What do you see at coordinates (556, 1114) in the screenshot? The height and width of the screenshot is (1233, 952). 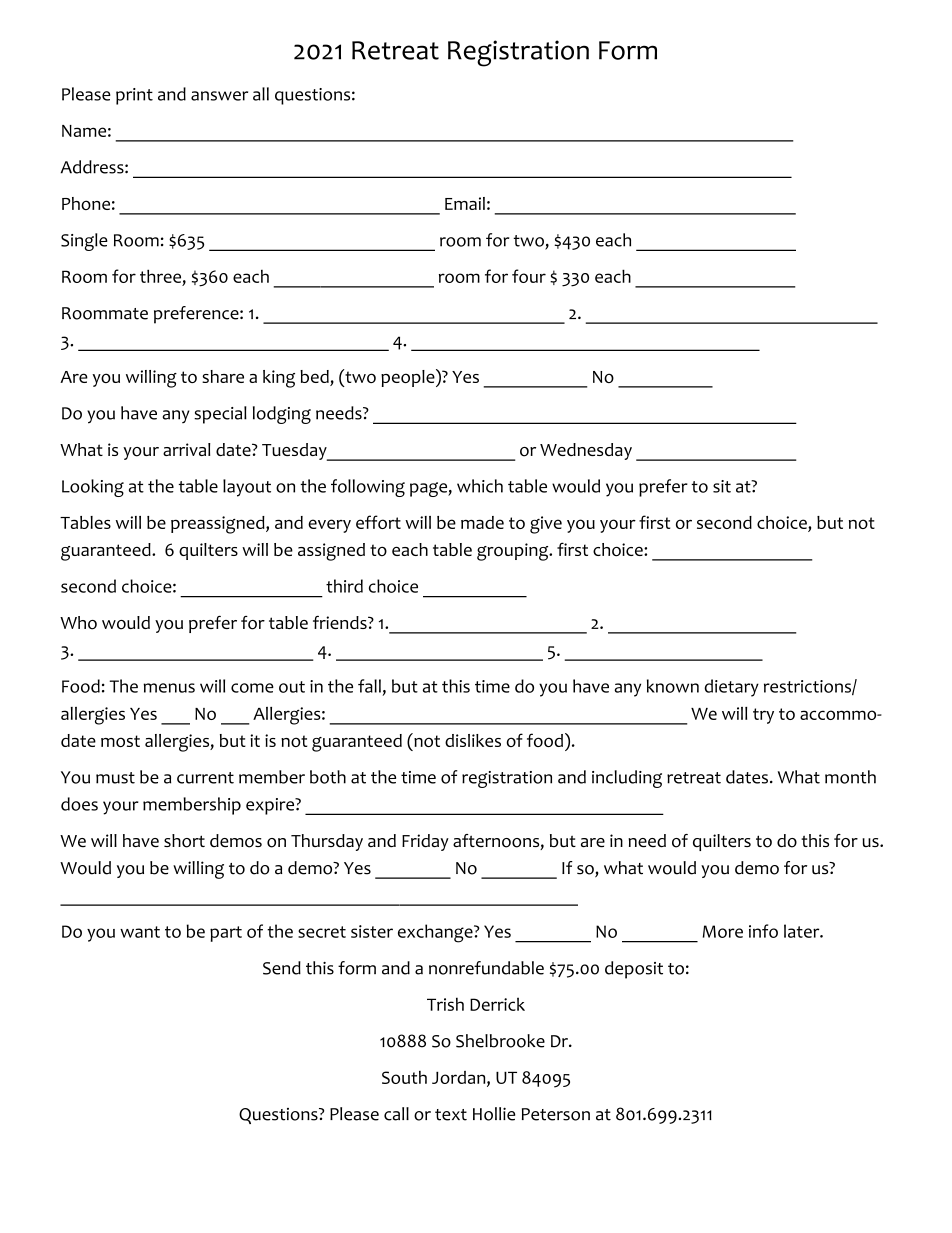 I see `Peterson` at bounding box center [556, 1114].
